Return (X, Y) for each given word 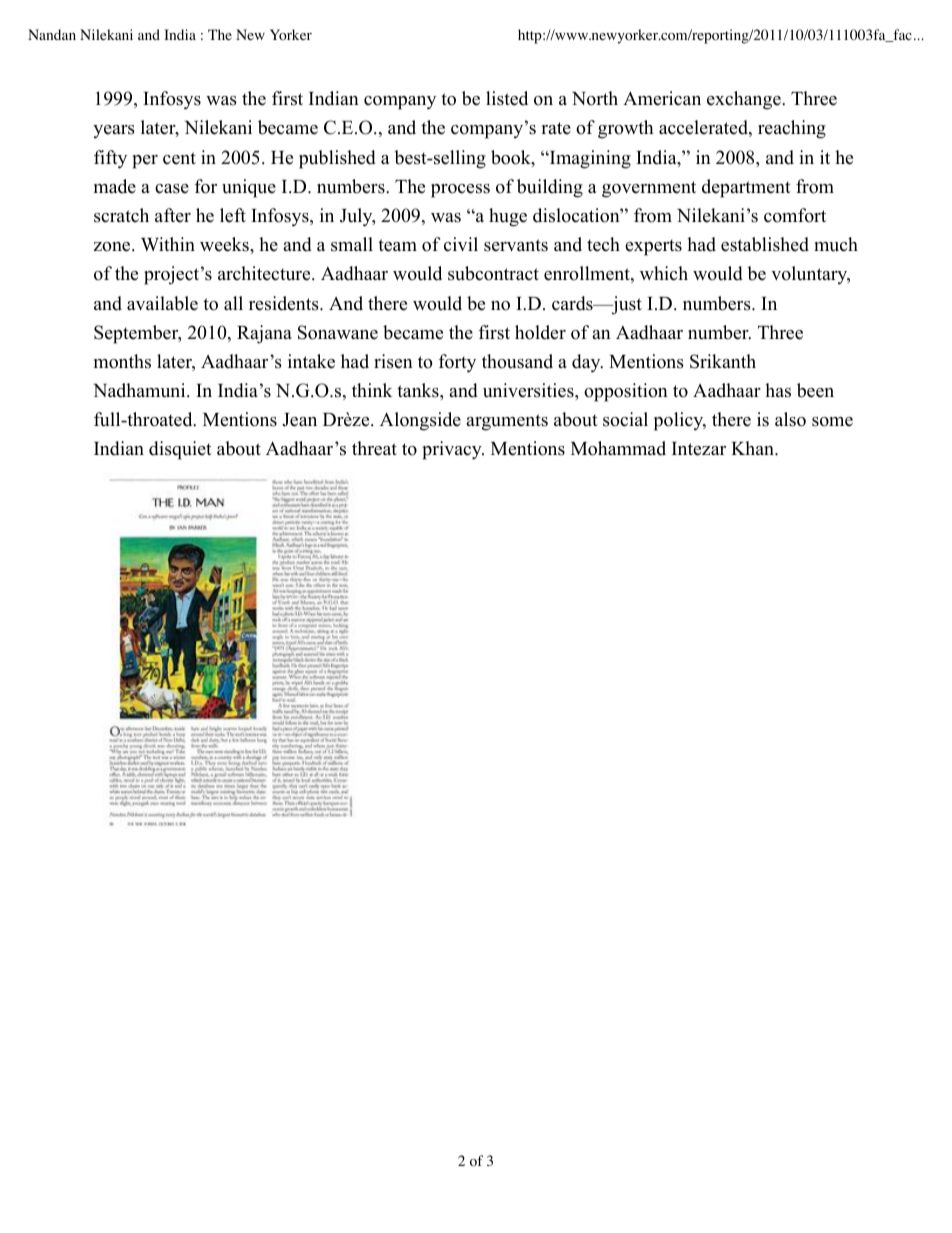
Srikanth (723, 361)
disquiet (180, 450)
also (790, 419)
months (122, 361)
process (460, 191)
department (746, 188)
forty (457, 363)
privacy (453, 450)
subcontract (493, 273)
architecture (265, 273)
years (114, 132)
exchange (745, 100)
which (664, 273)
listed (507, 98)
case (172, 189)
